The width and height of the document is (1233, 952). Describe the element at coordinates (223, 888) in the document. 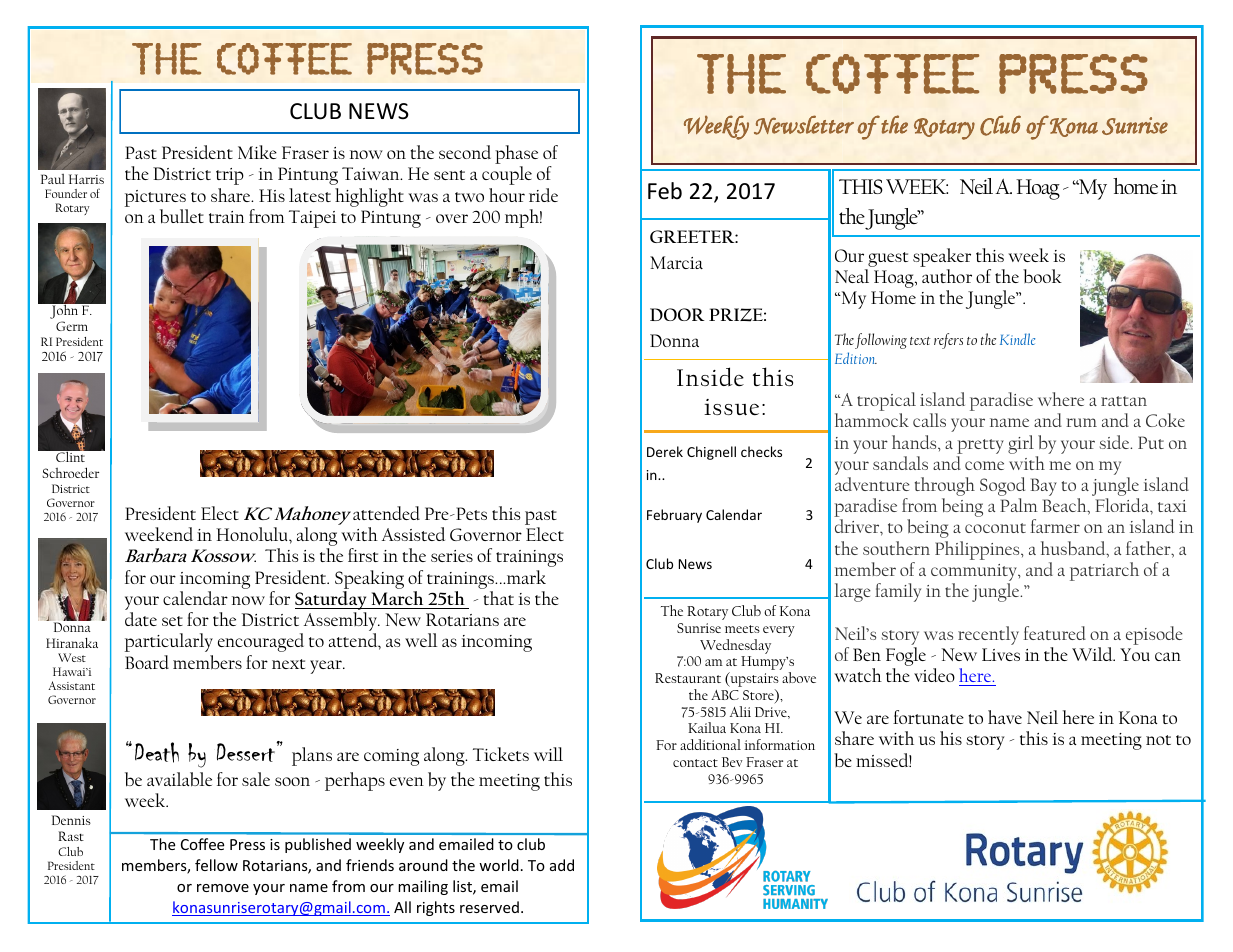

I see `remove` at that location.
